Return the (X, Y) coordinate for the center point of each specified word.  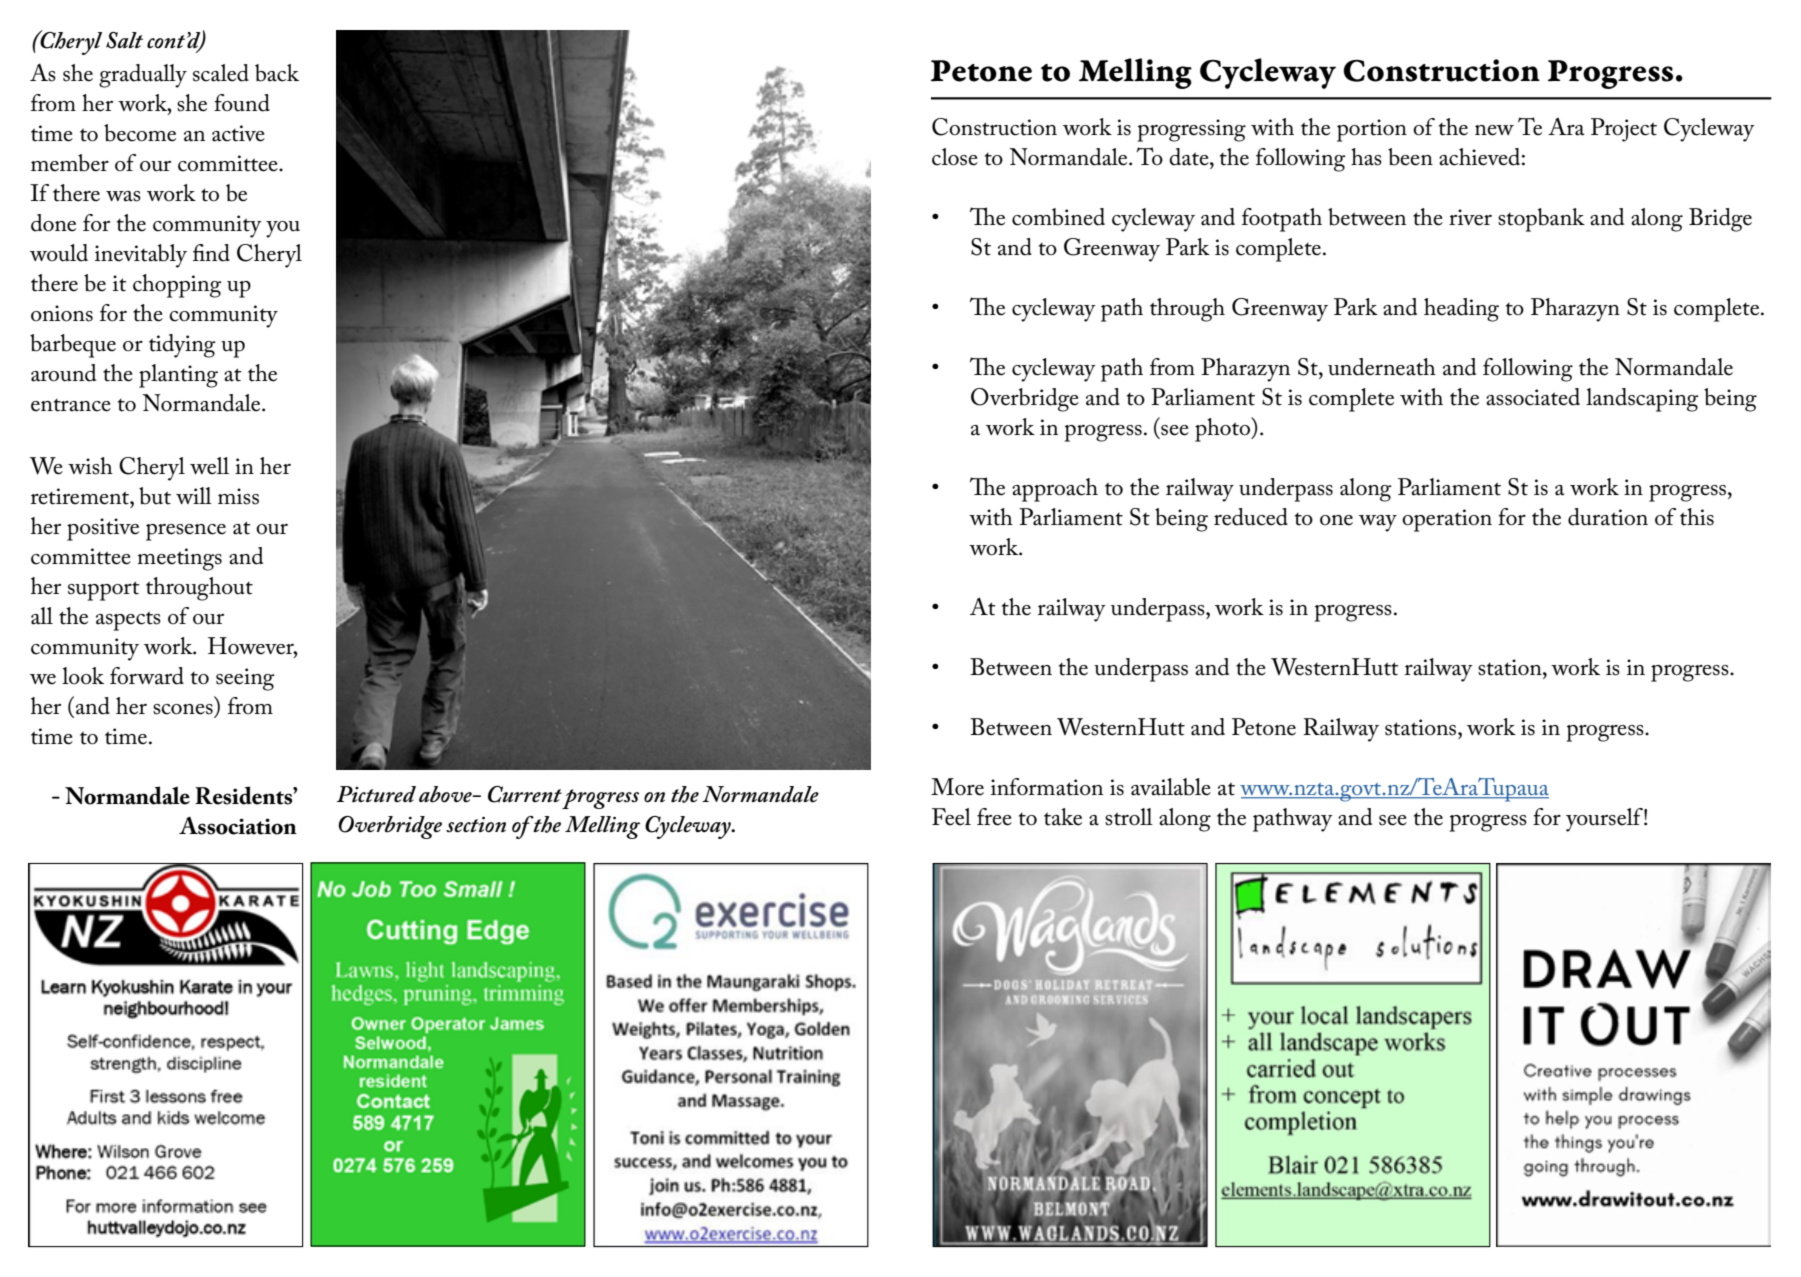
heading (1461, 310)
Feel (951, 817)
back (277, 73)
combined (1058, 217)
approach (1055, 490)
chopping (177, 286)
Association (238, 825)
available (1171, 787)
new (1494, 130)
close (955, 157)
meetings (179, 559)
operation (1447, 520)
